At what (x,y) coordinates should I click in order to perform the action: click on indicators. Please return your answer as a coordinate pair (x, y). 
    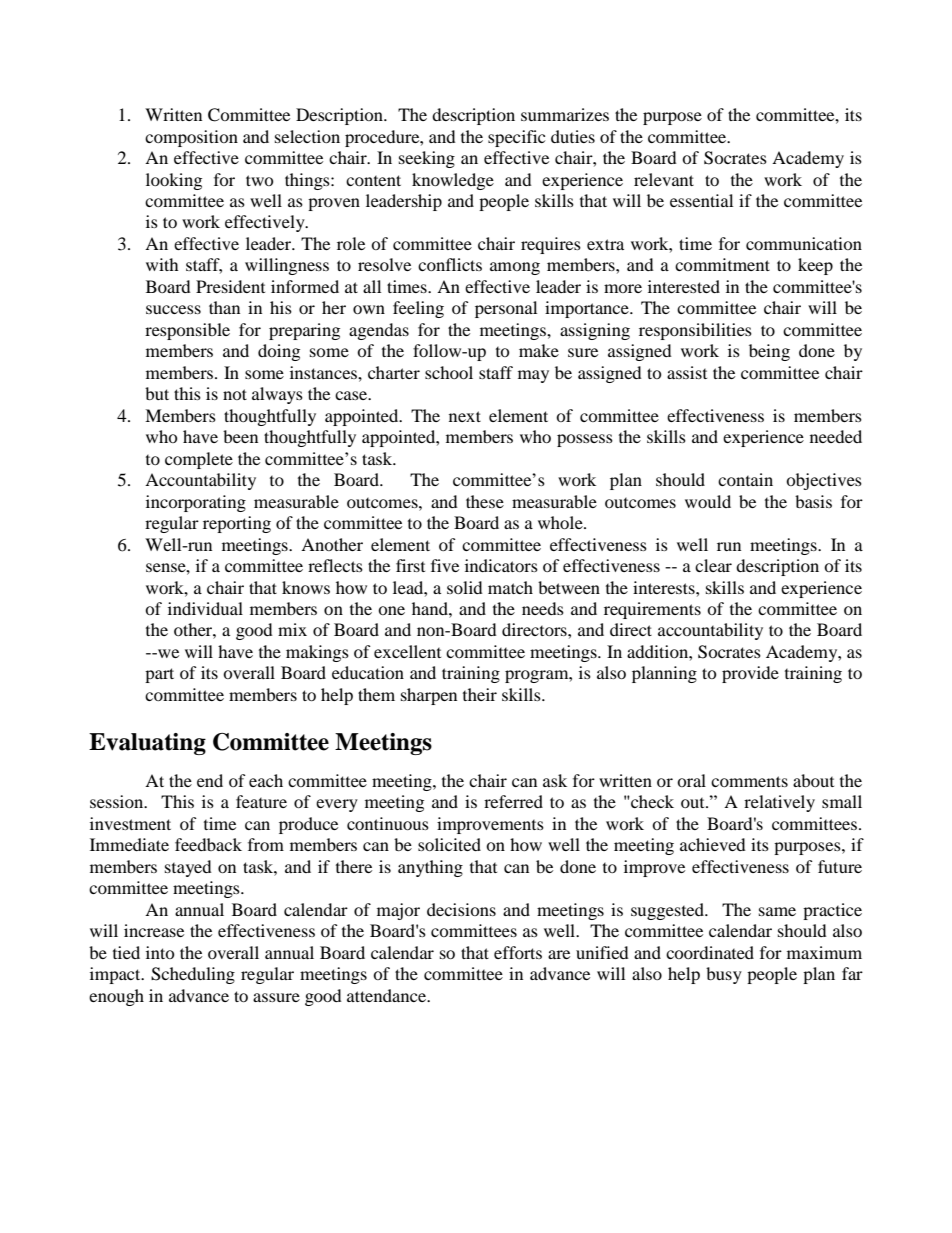
    Looking at the image, I should click on (501, 565).
